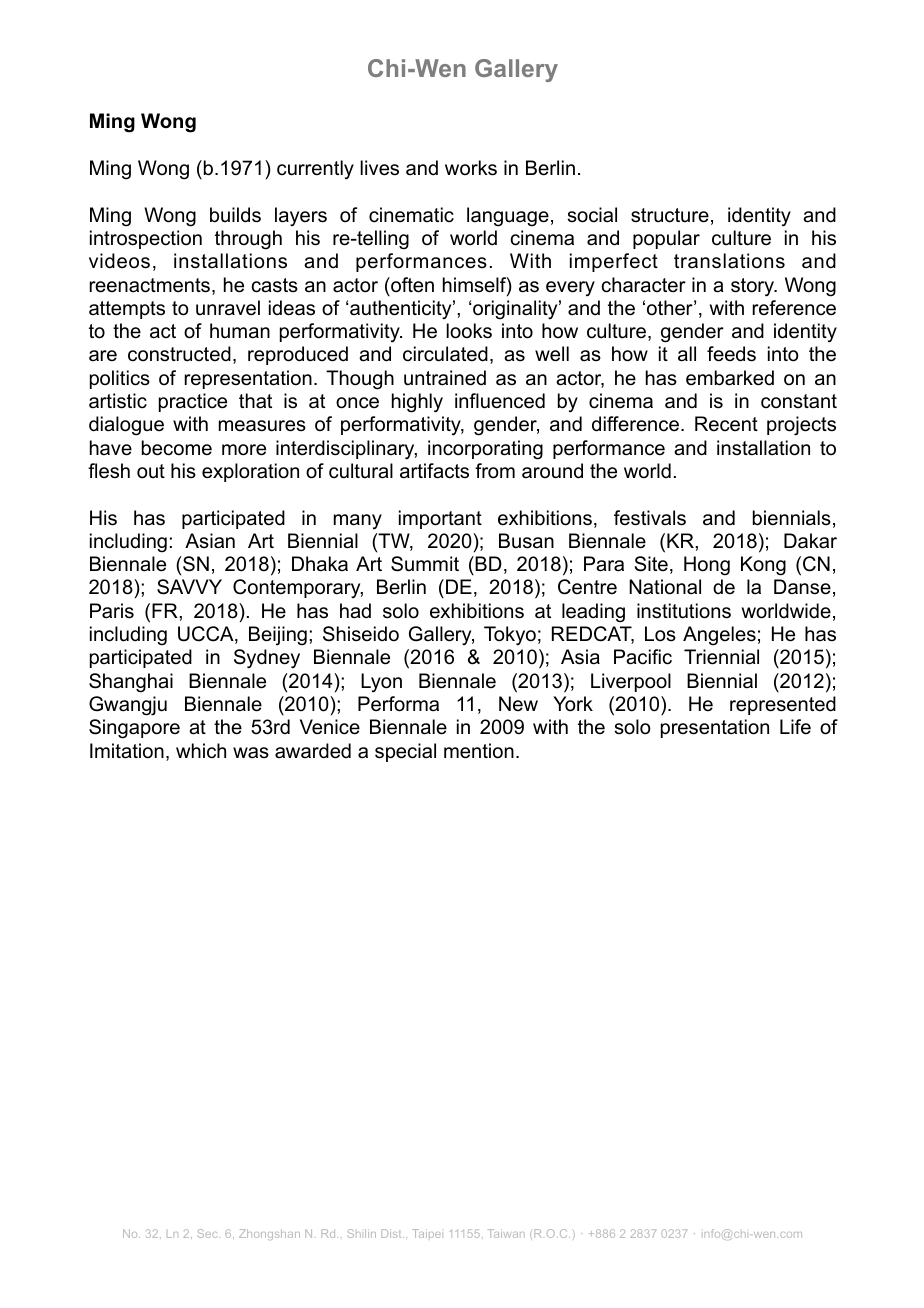 The width and height of the screenshot is (924, 1308). I want to click on structure, so click(670, 215).
